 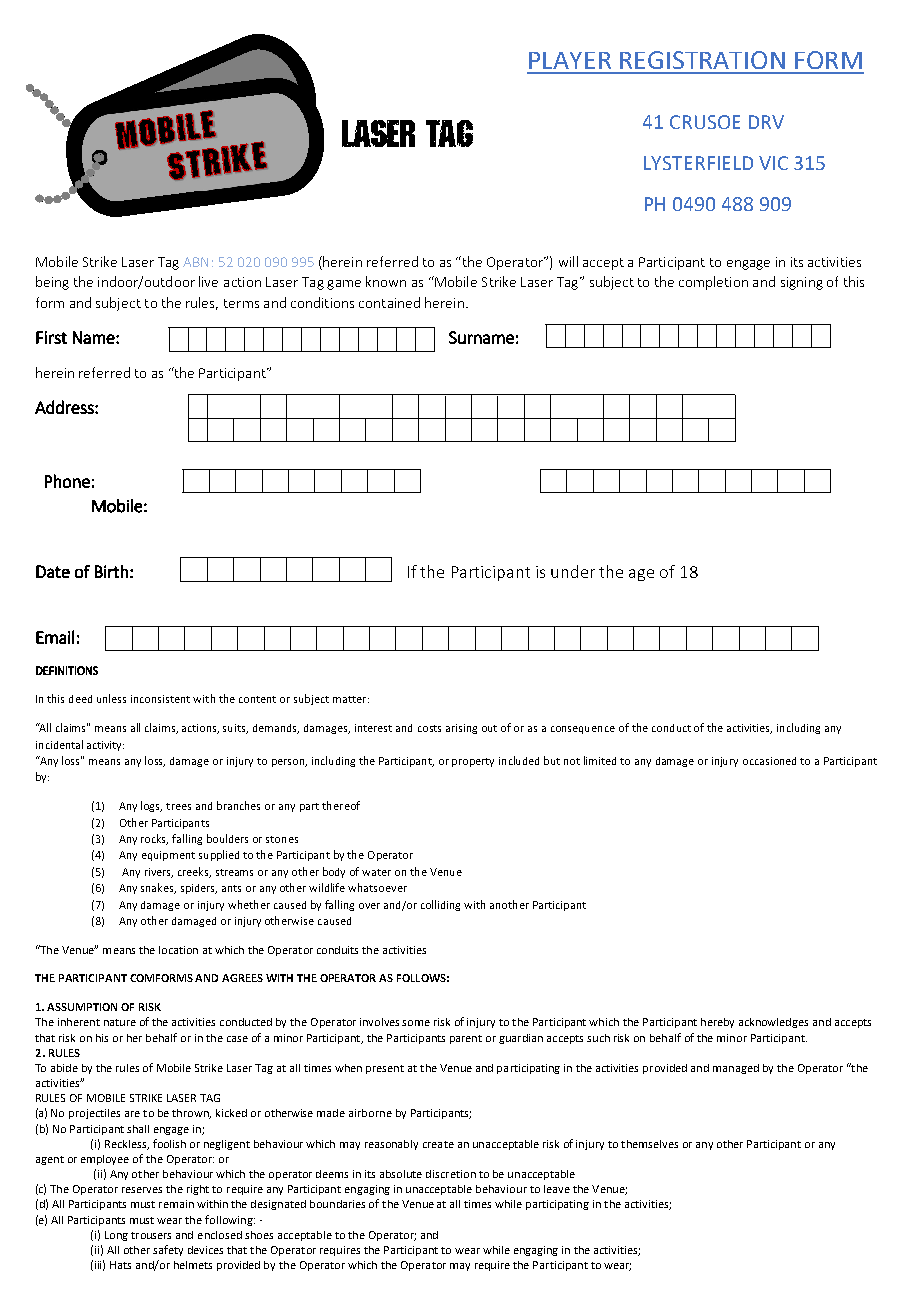 I want to click on ABN, so click(x=195, y=262).
